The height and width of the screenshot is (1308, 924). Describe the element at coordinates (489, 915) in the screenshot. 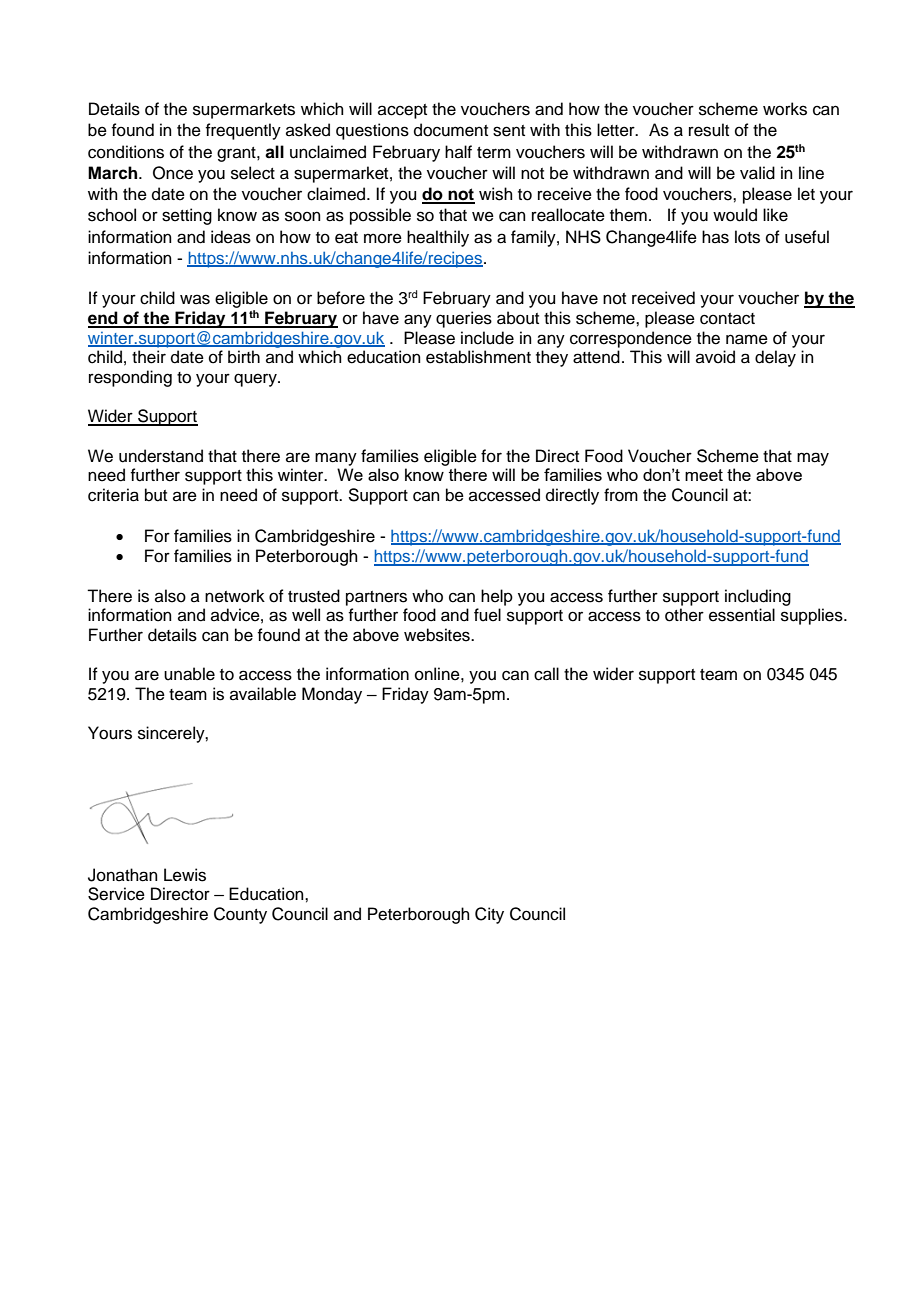

I see `City` at that location.
